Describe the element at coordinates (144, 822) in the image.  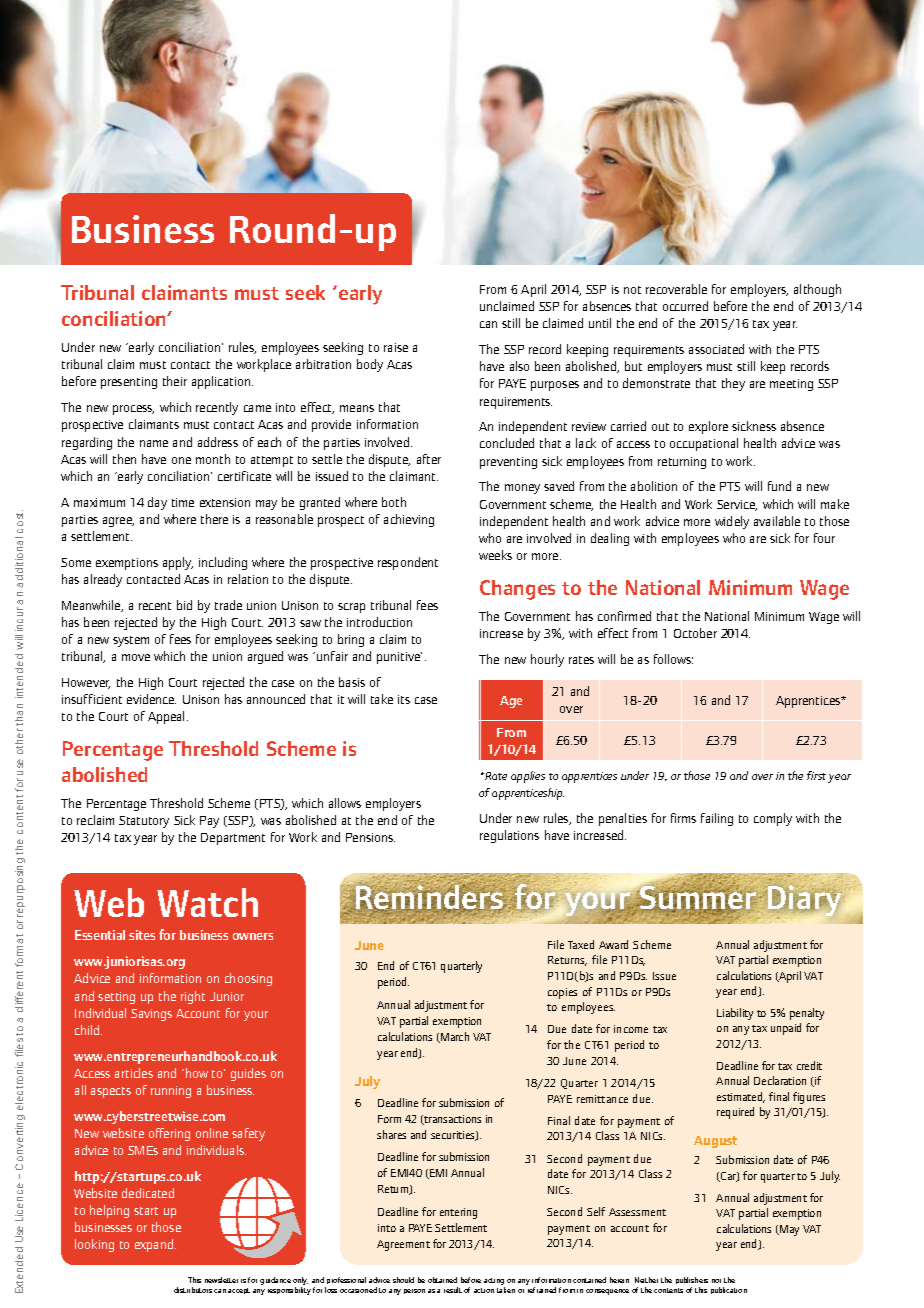
I see `Statutory` at that location.
